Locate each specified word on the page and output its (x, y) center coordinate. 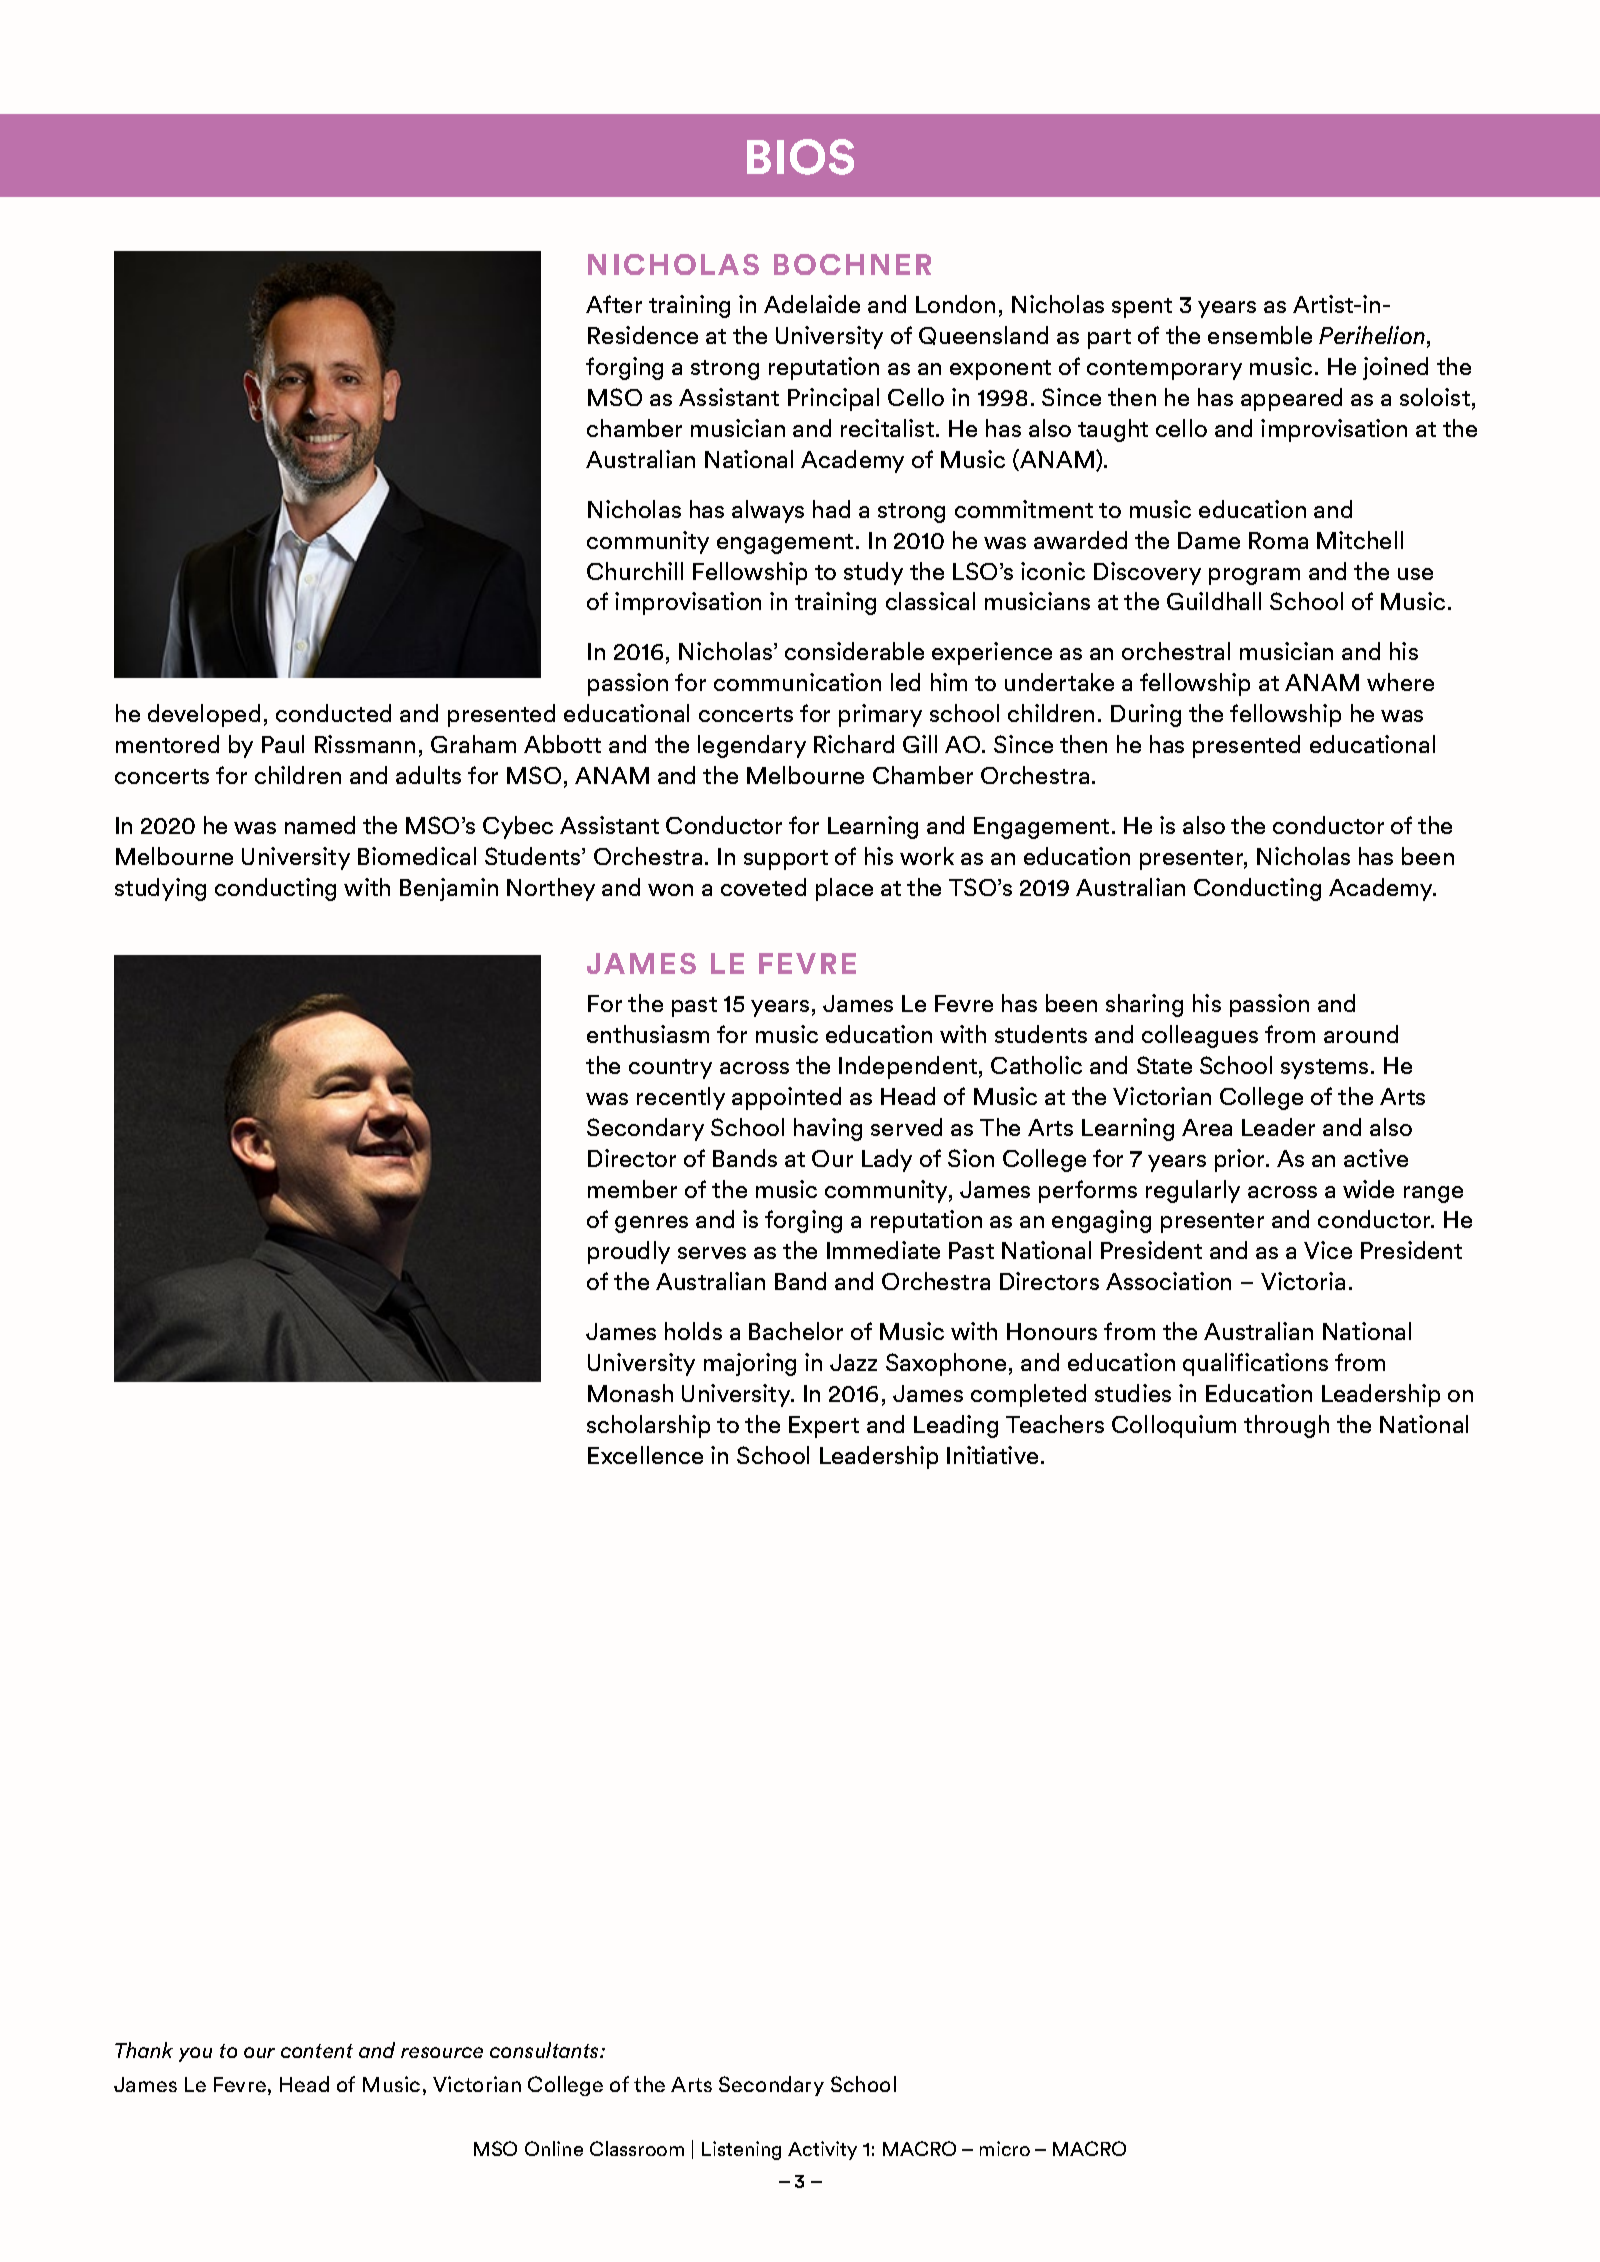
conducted (333, 713)
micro (1005, 2148)
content (317, 2051)
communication (797, 682)
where (1400, 682)
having (828, 1129)
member (632, 1189)
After (614, 304)
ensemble (1260, 335)
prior (1241, 1160)
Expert (824, 1427)
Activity (822, 2150)
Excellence (645, 1455)
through (1286, 1426)
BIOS (800, 157)
